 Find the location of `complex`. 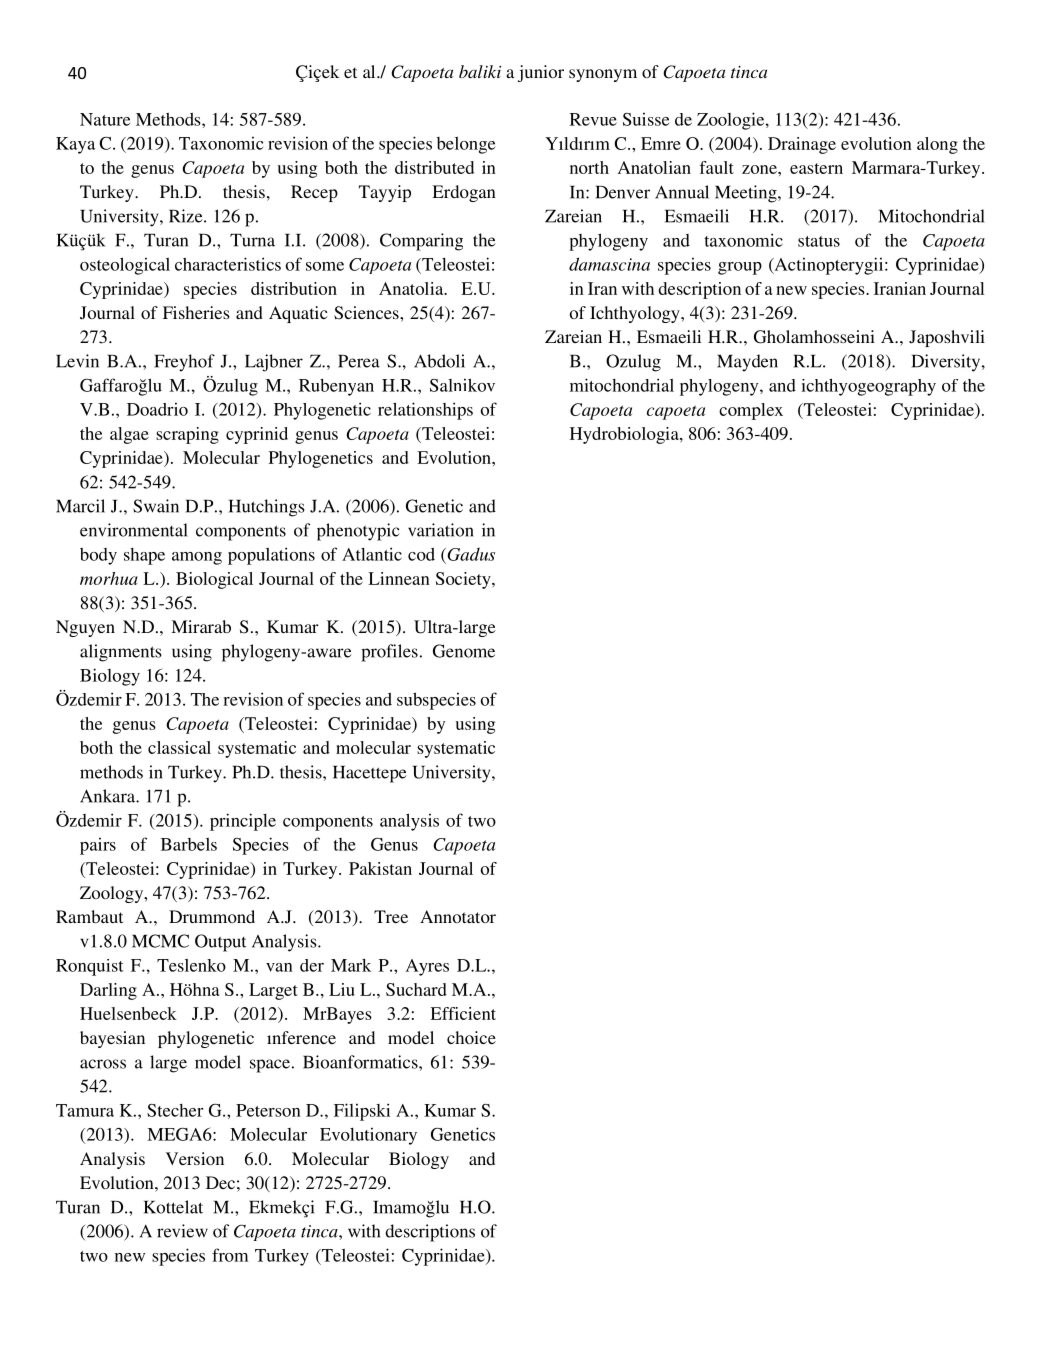

complex is located at coordinates (751, 411).
